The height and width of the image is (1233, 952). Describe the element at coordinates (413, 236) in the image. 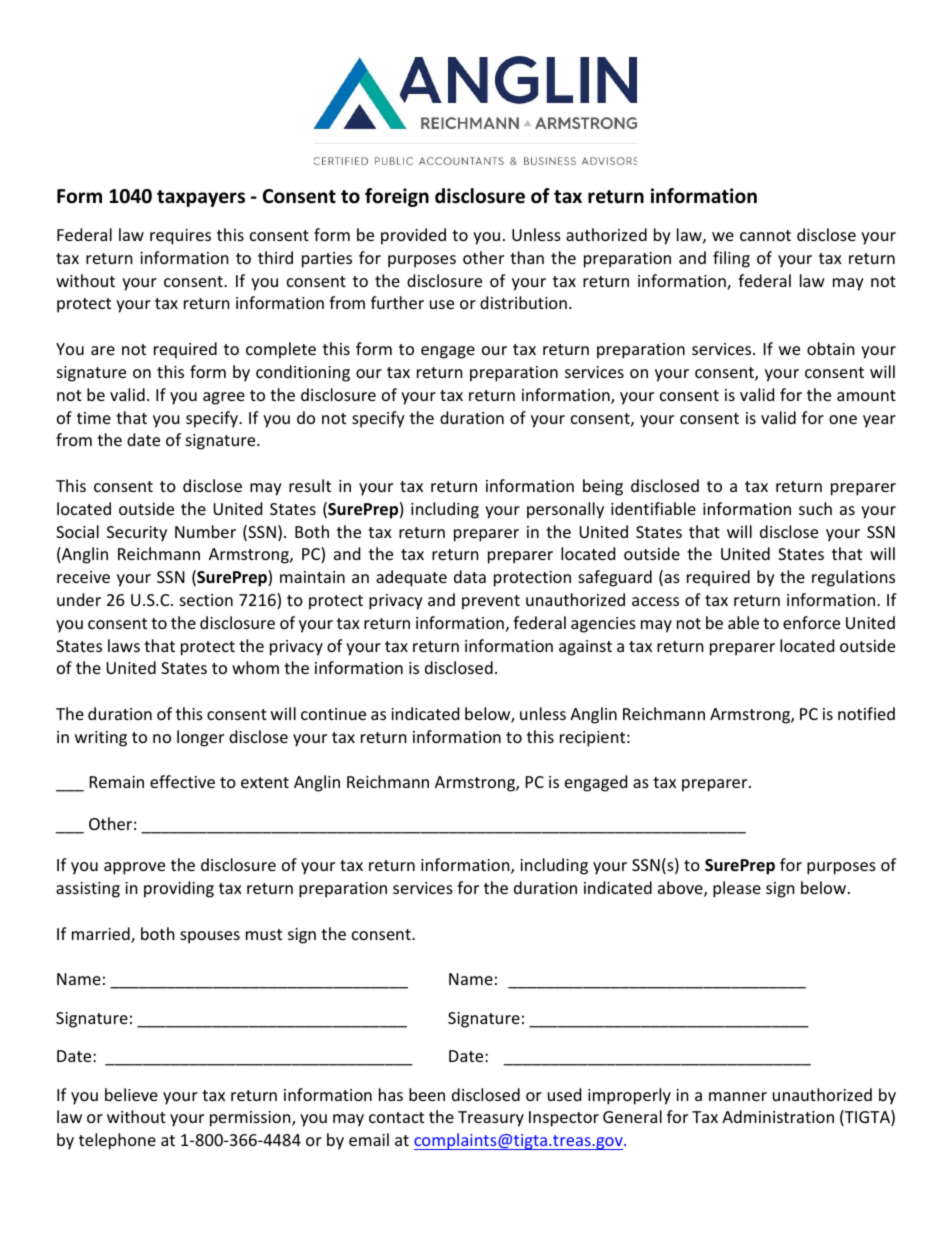

I see `provided` at that location.
